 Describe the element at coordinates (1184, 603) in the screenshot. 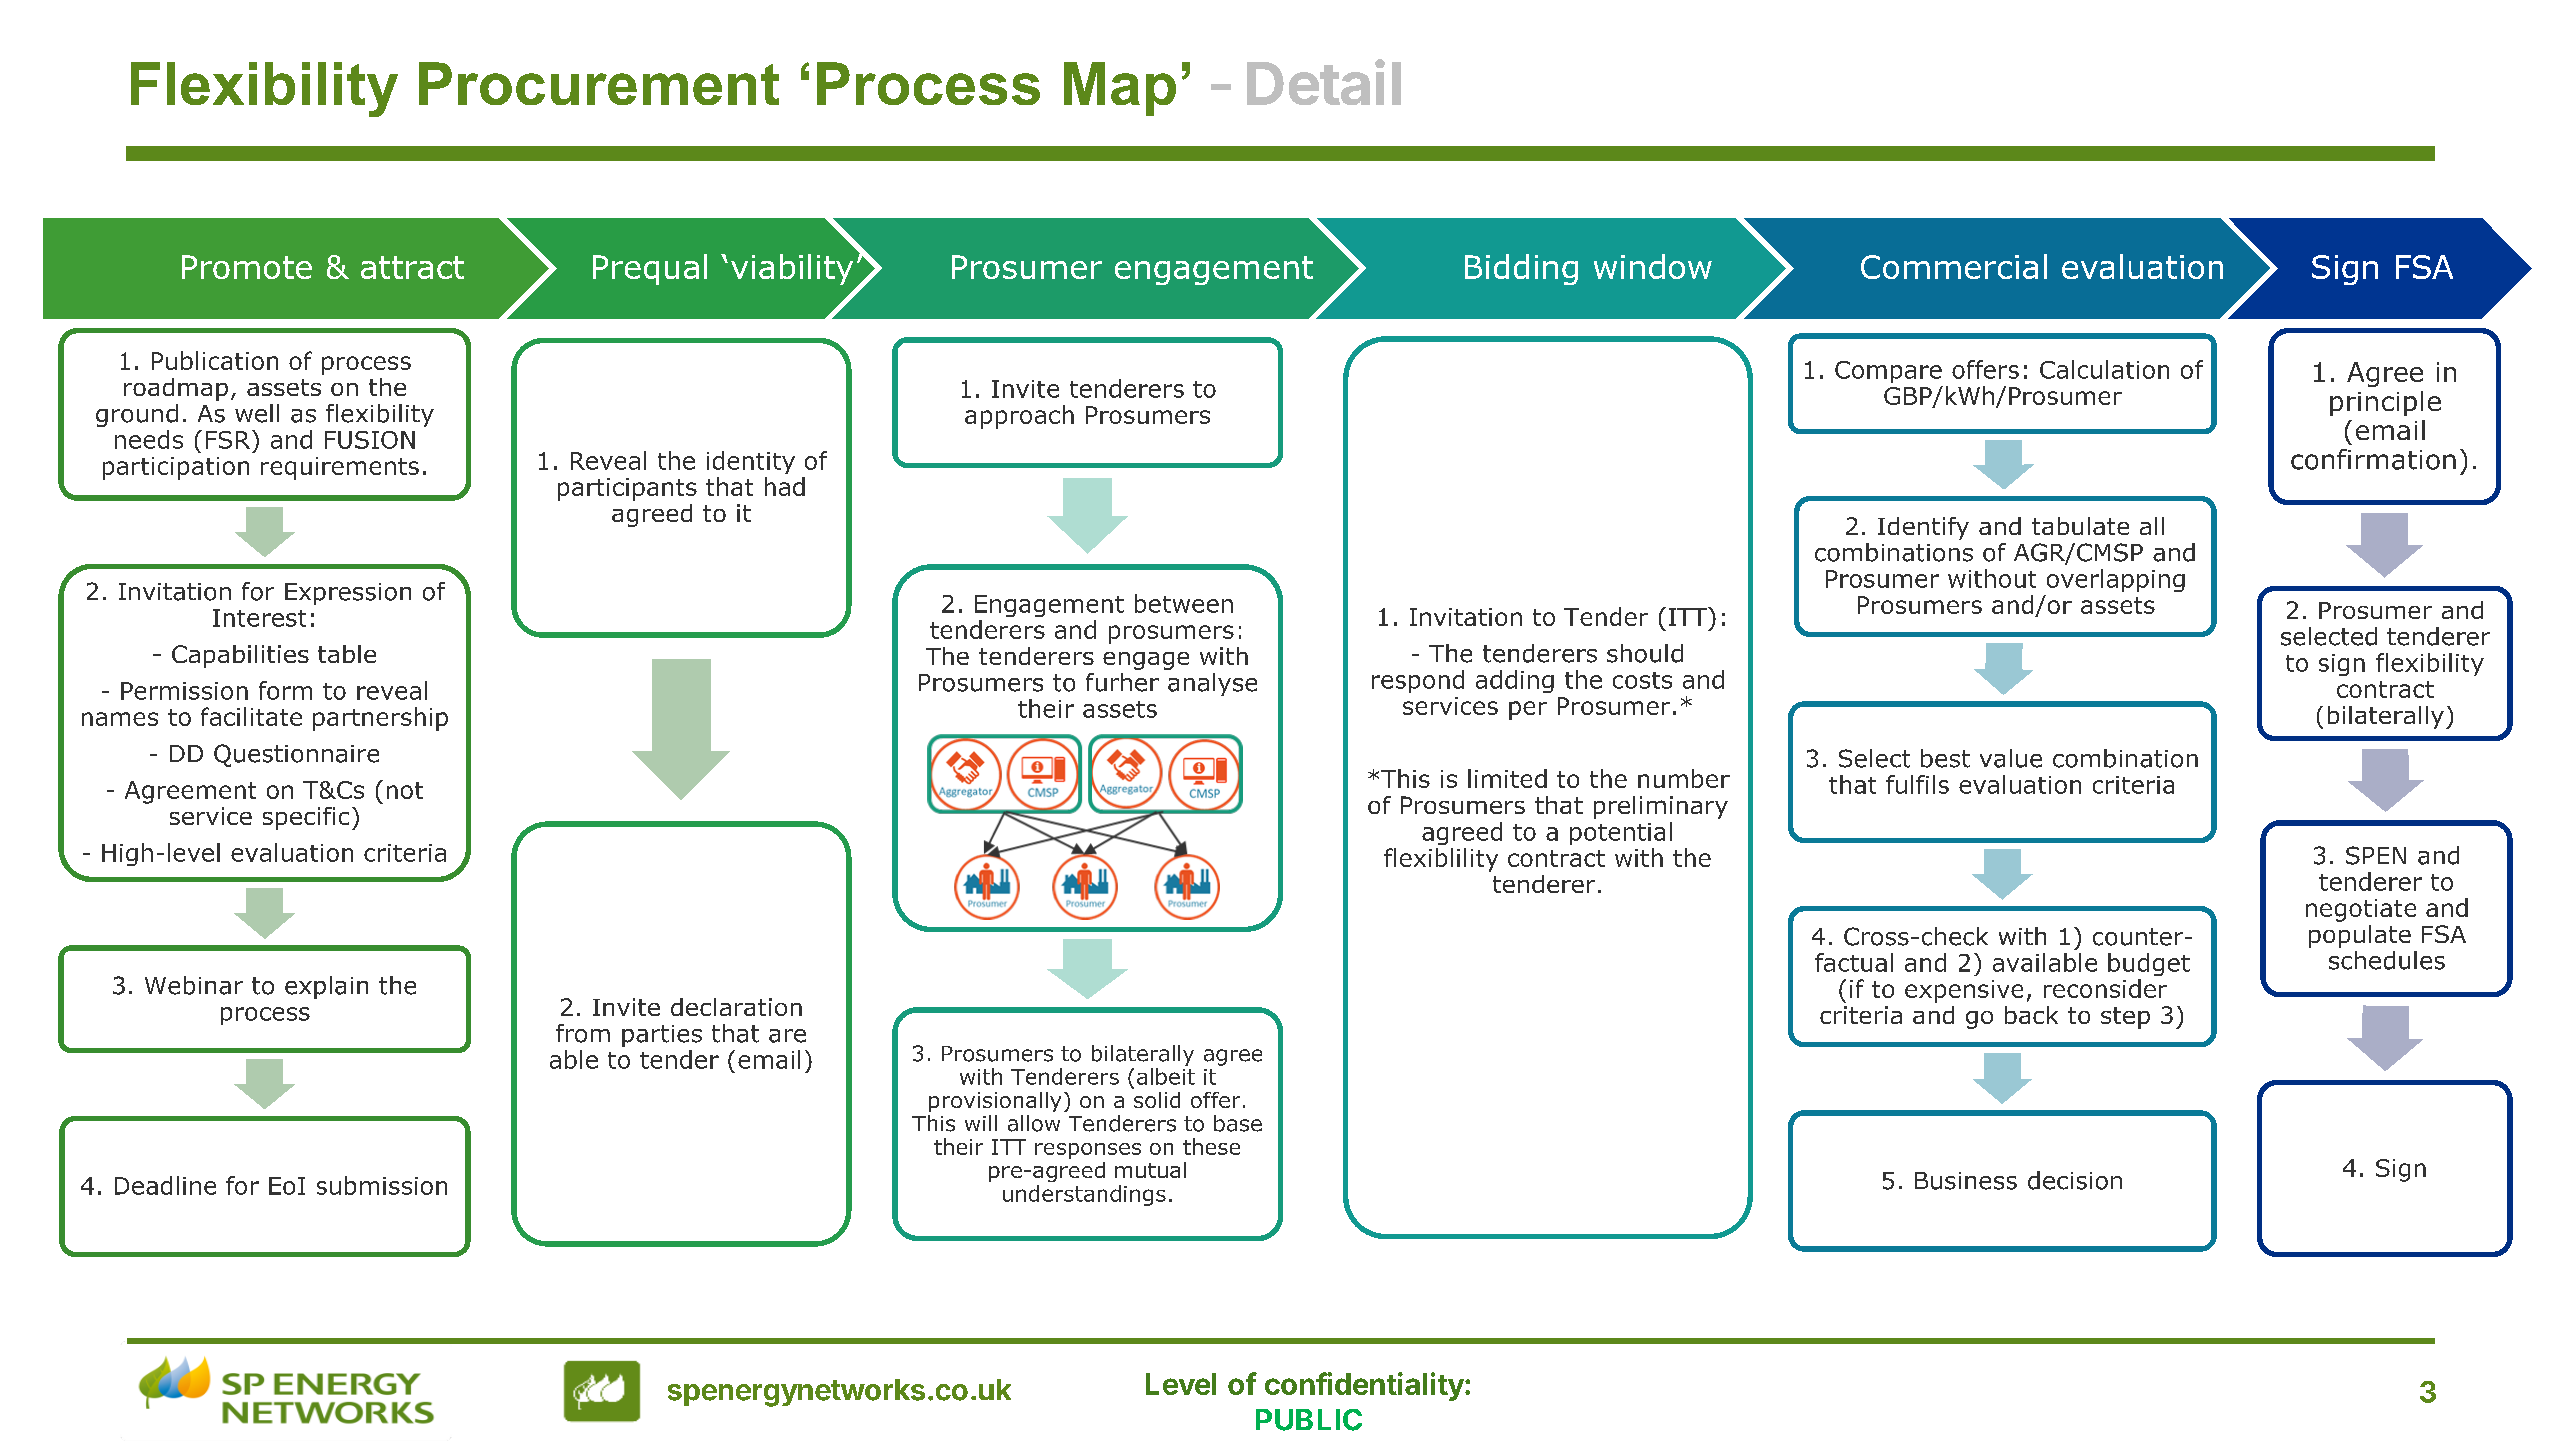

I see `between` at that location.
